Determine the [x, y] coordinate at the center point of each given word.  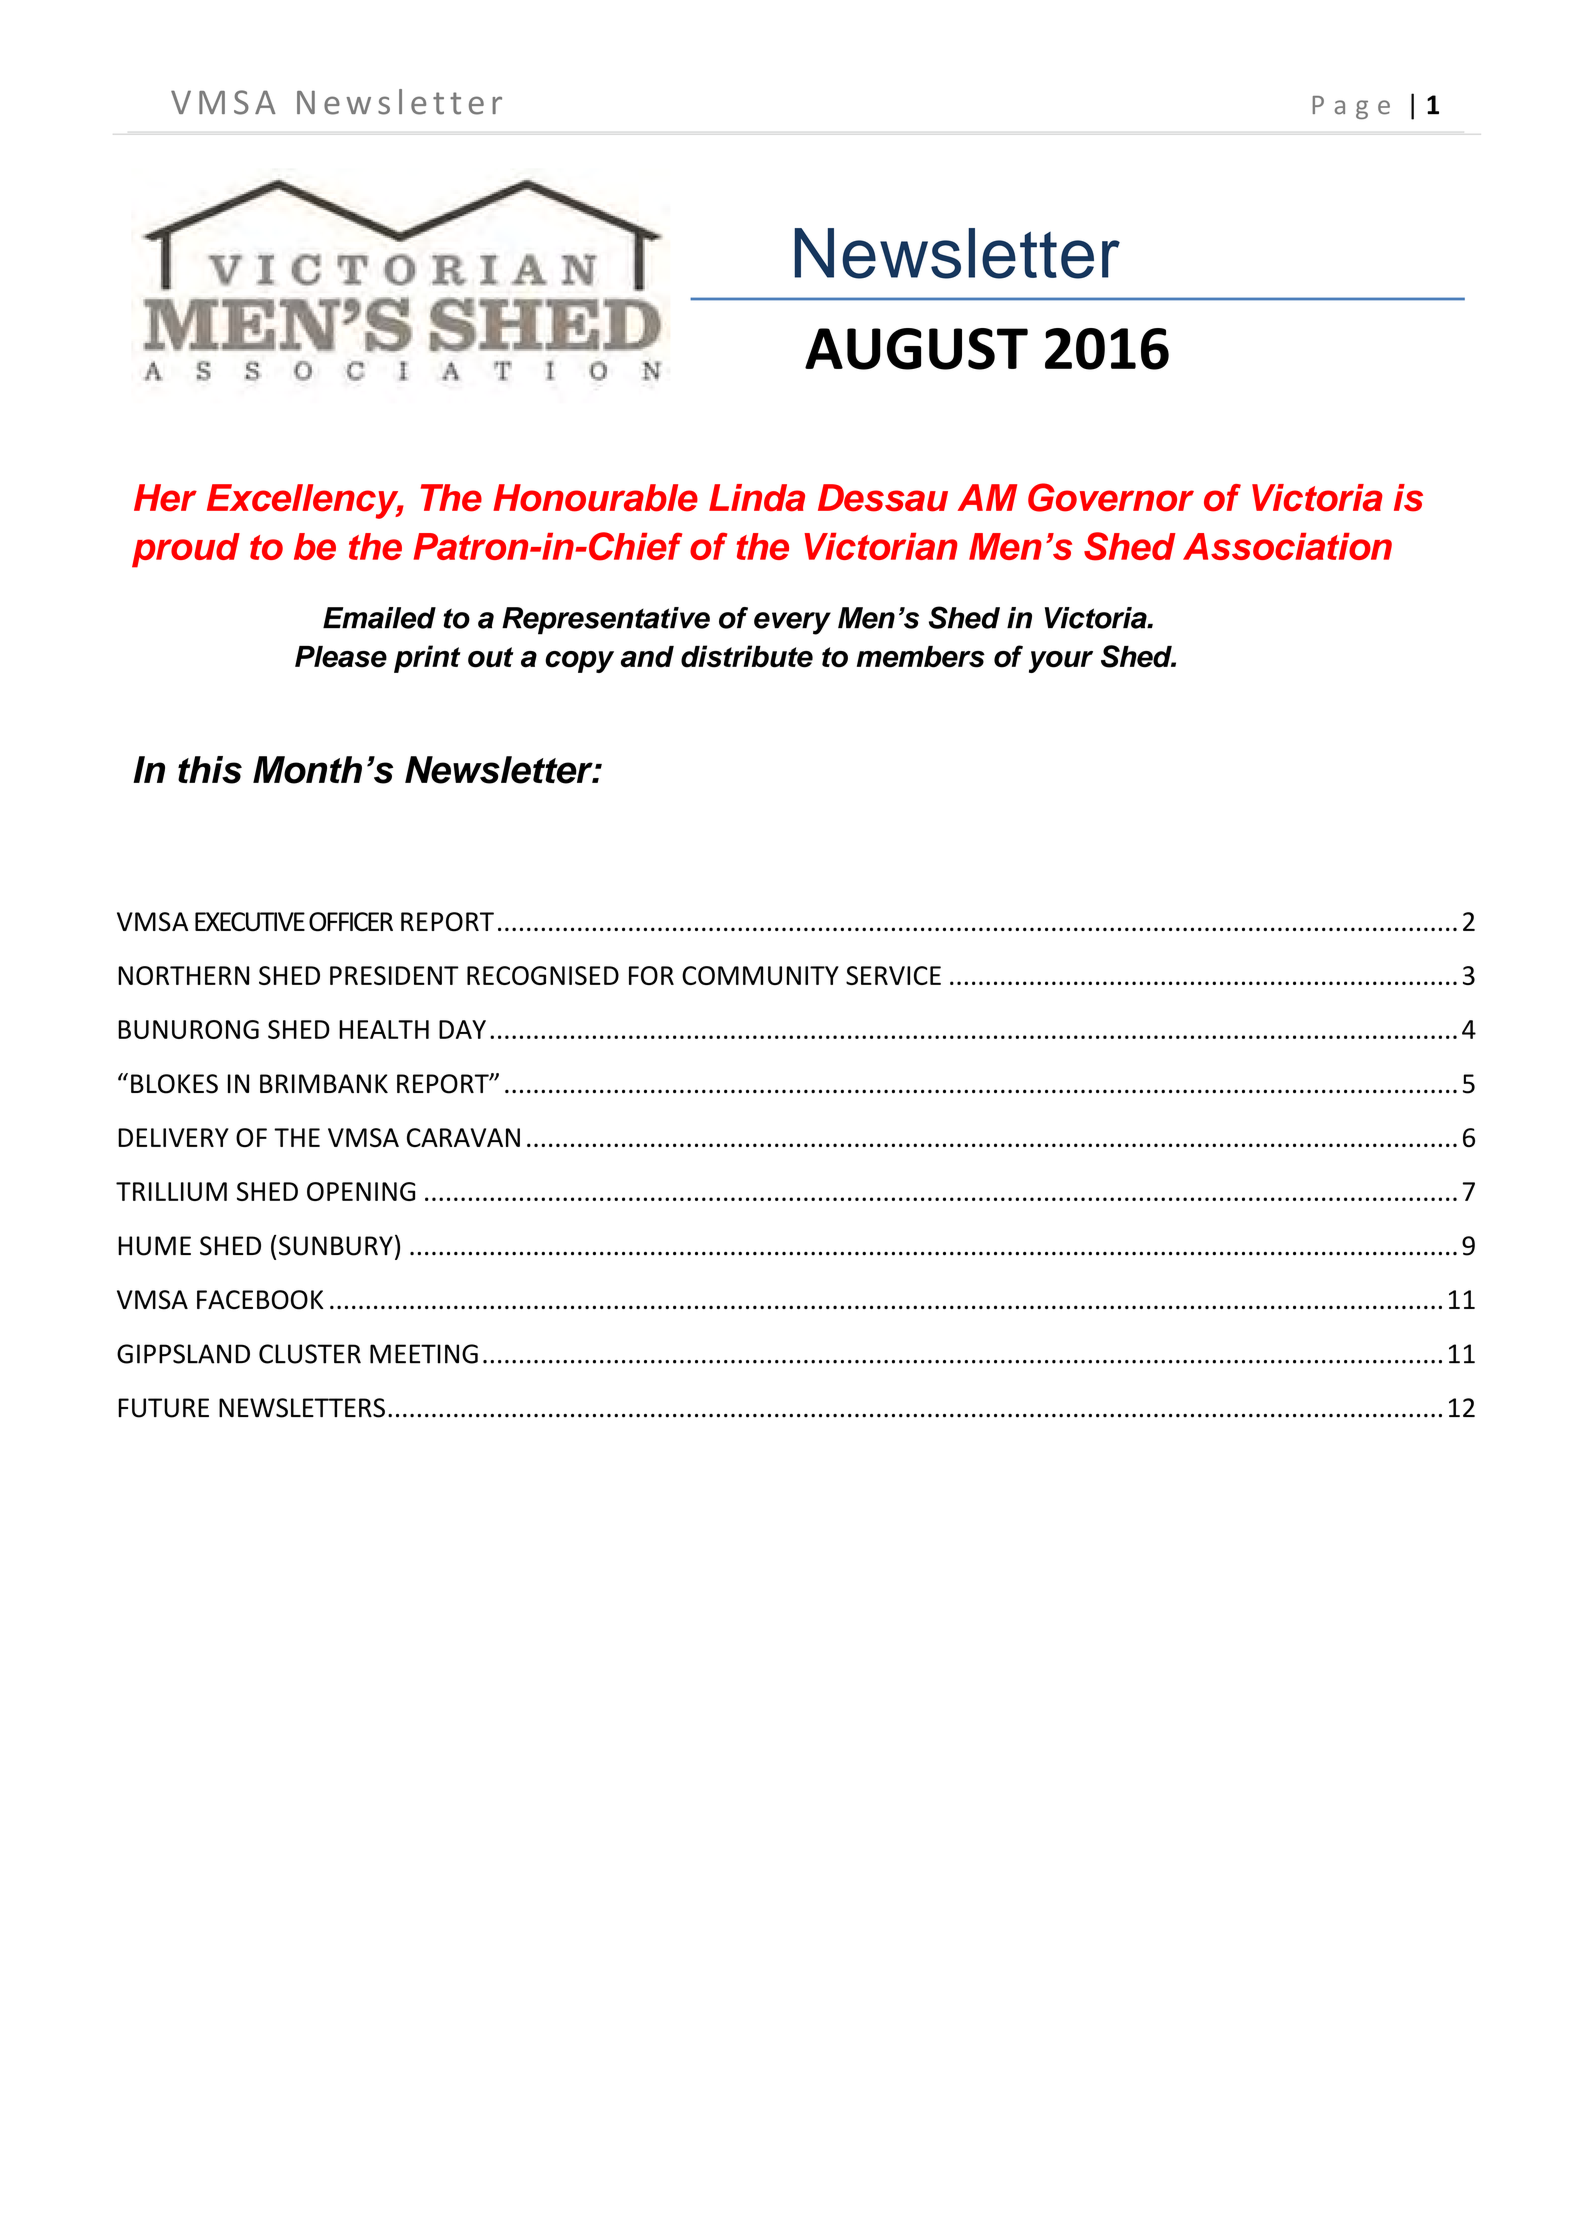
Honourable [595, 498]
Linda [757, 498]
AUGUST [916, 349]
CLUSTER [310, 1354]
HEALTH [384, 1029]
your [1061, 662]
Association [1287, 546]
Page [1351, 107]
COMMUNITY [760, 975]
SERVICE [893, 975]
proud [186, 550]
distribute [747, 656]
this [210, 770]
